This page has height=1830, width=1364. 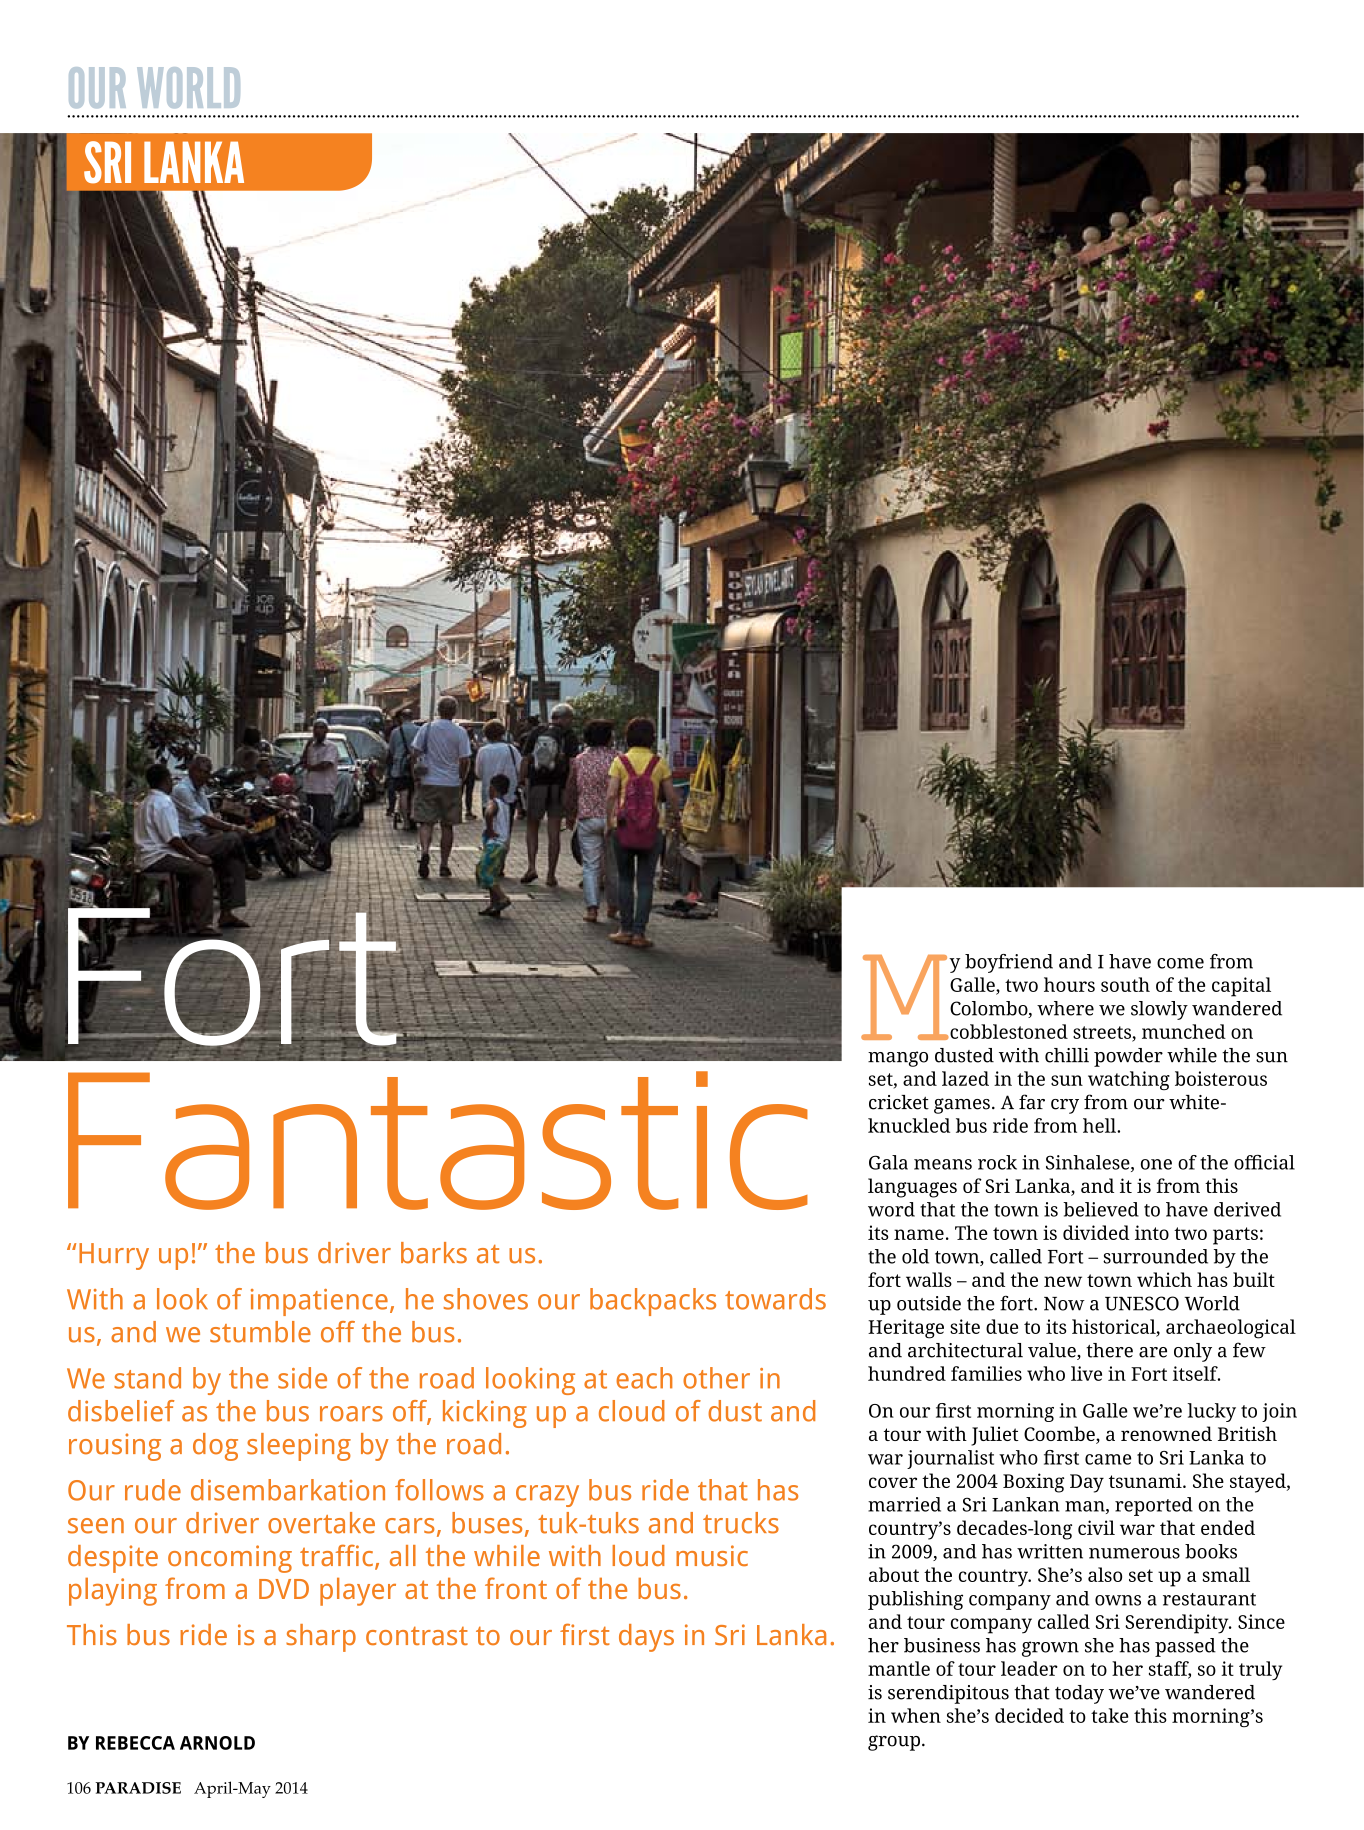 I want to click on arnold, so click(x=217, y=1743).
